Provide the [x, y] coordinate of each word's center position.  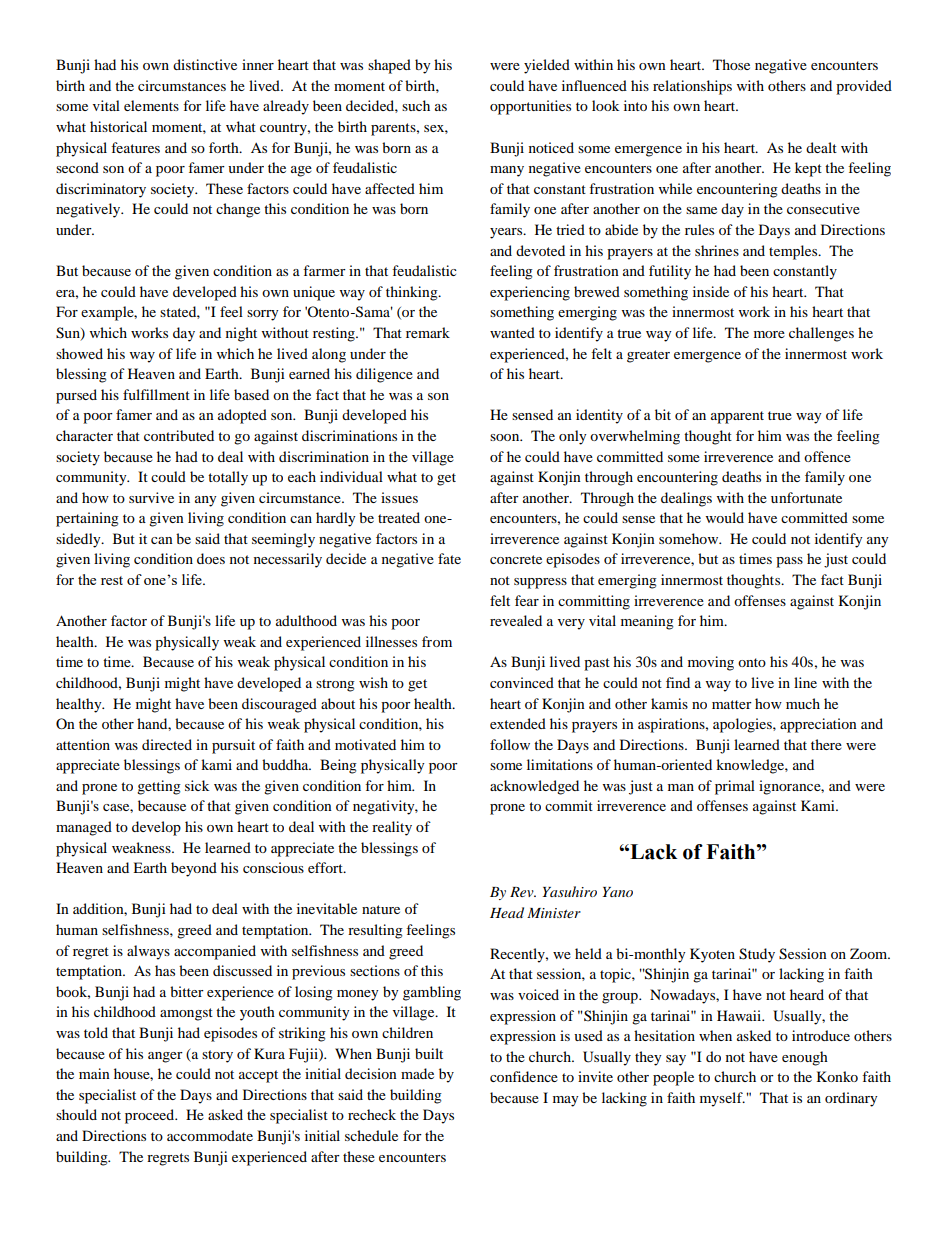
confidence [524, 1076]
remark [428, 332]
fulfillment [156, 394]
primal [735, 787]
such [416, 105]
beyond [194, 869]
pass [789, 562]
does [211, 558]
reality [392, 828]
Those [731, 64]
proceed [151, 1116]
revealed [516, 620]
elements [151, 105]
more [769, 334]
